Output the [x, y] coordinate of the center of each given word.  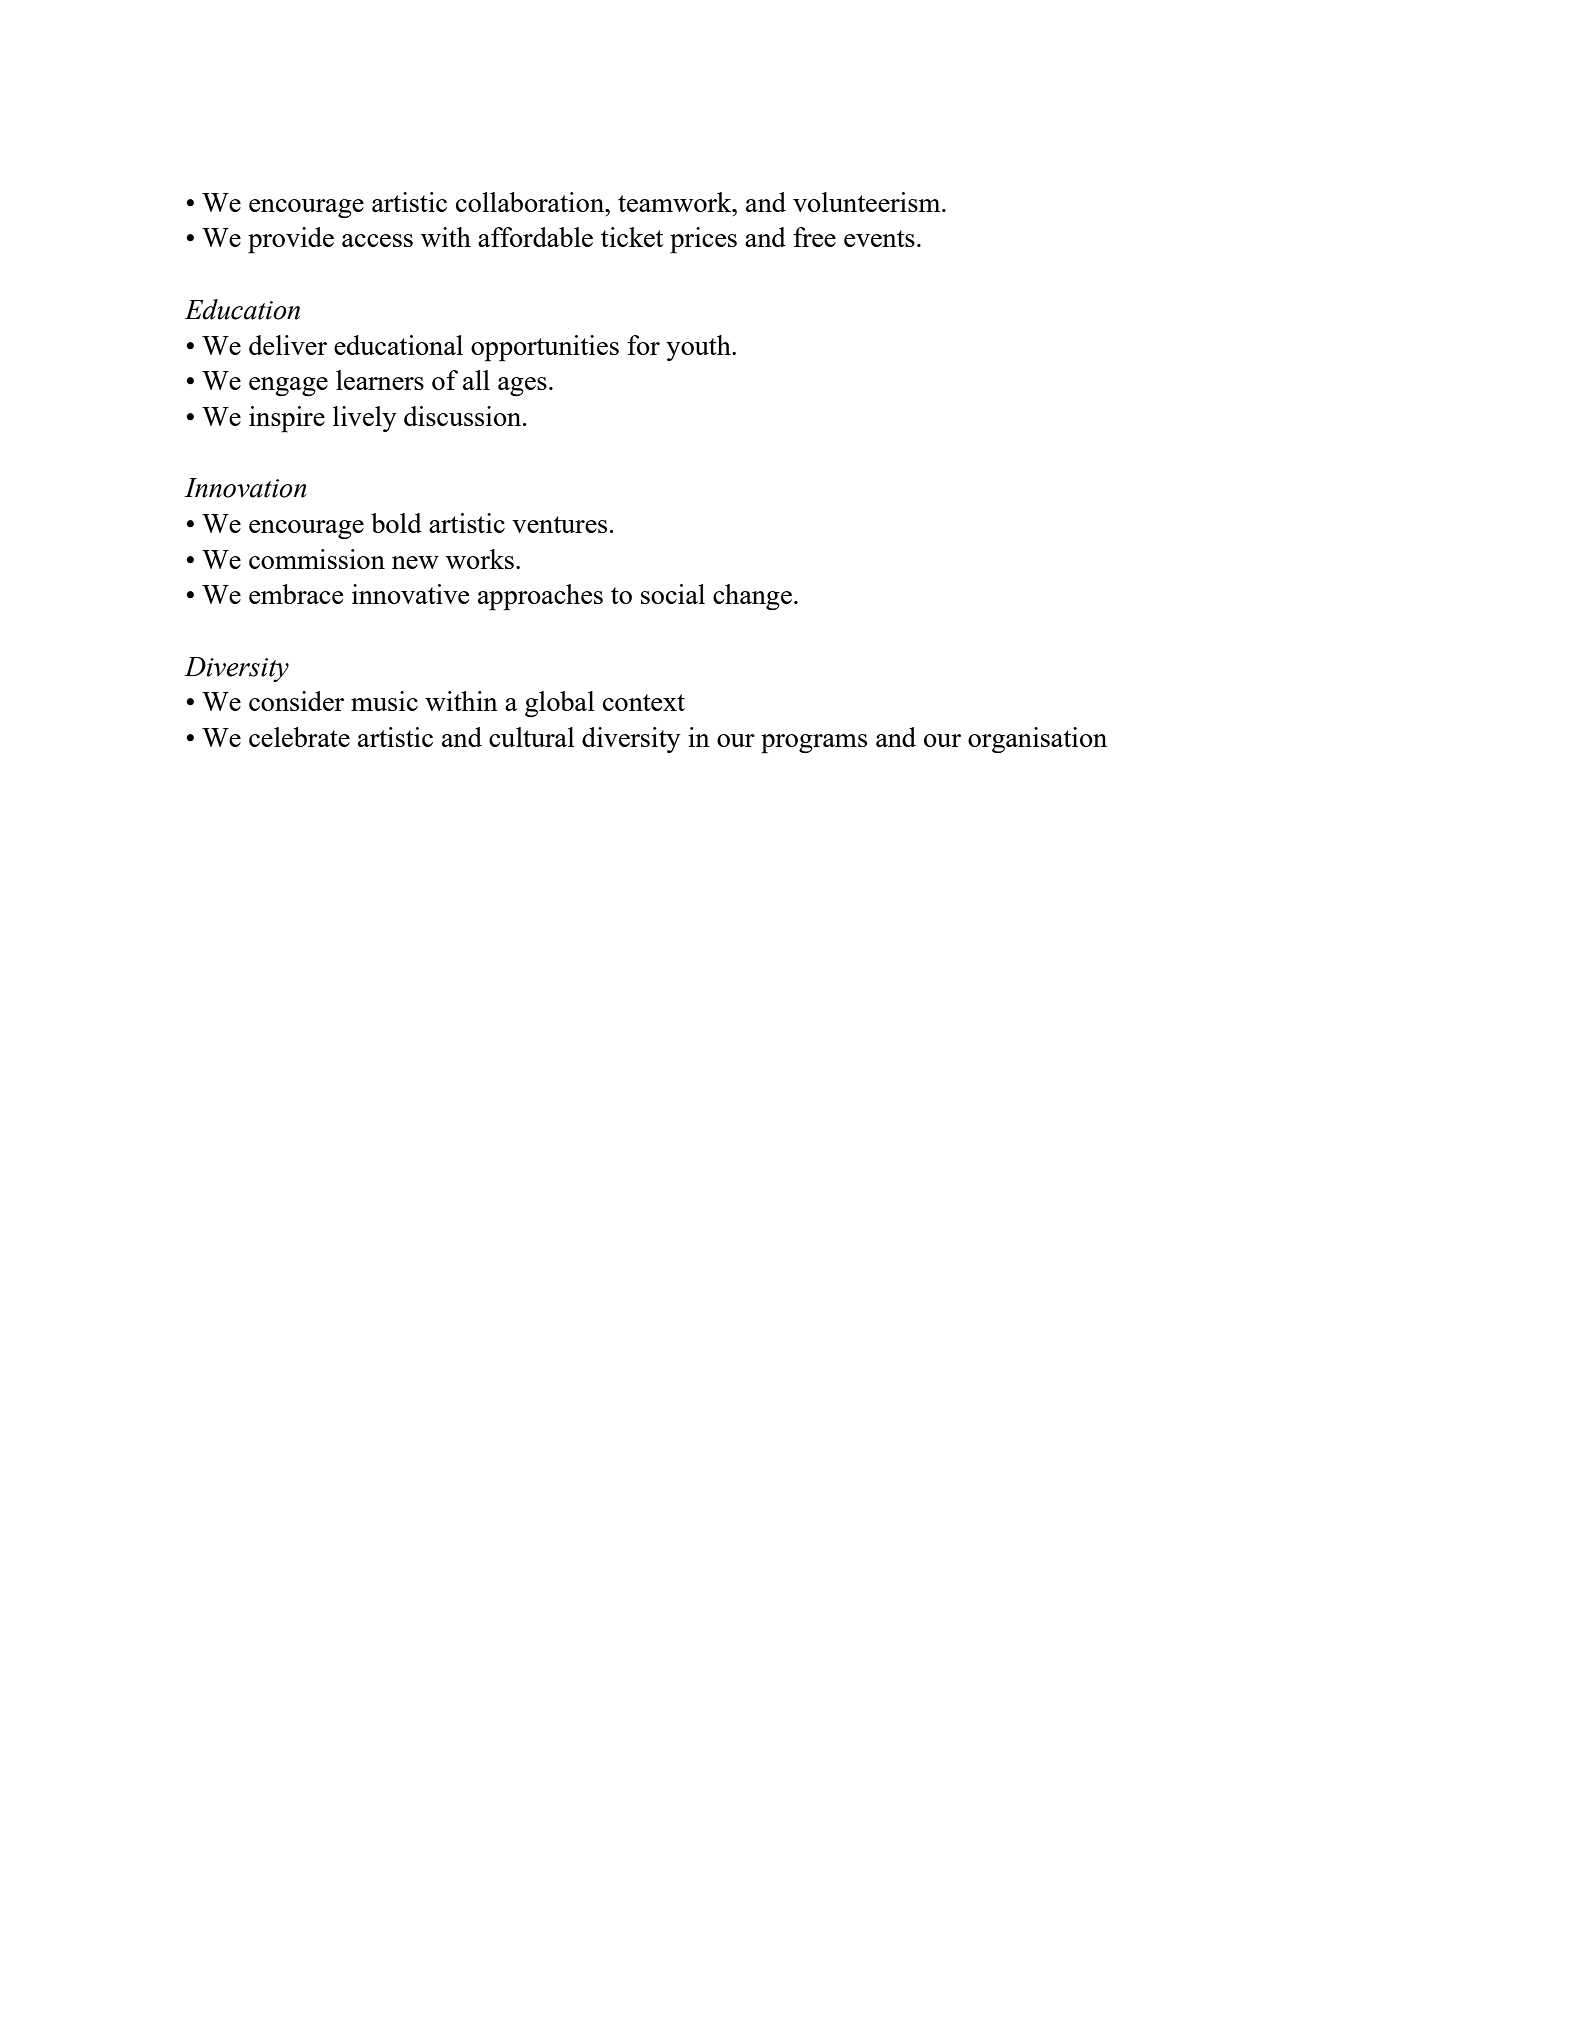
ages [522, 386]
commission [317, 559]
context [644, 702]
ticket [632, 237]
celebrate [299, 737]
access [377, 240]
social [673, 594]
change [752, 597]
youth [699, 348]
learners [380, 380]
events [879, 238]
